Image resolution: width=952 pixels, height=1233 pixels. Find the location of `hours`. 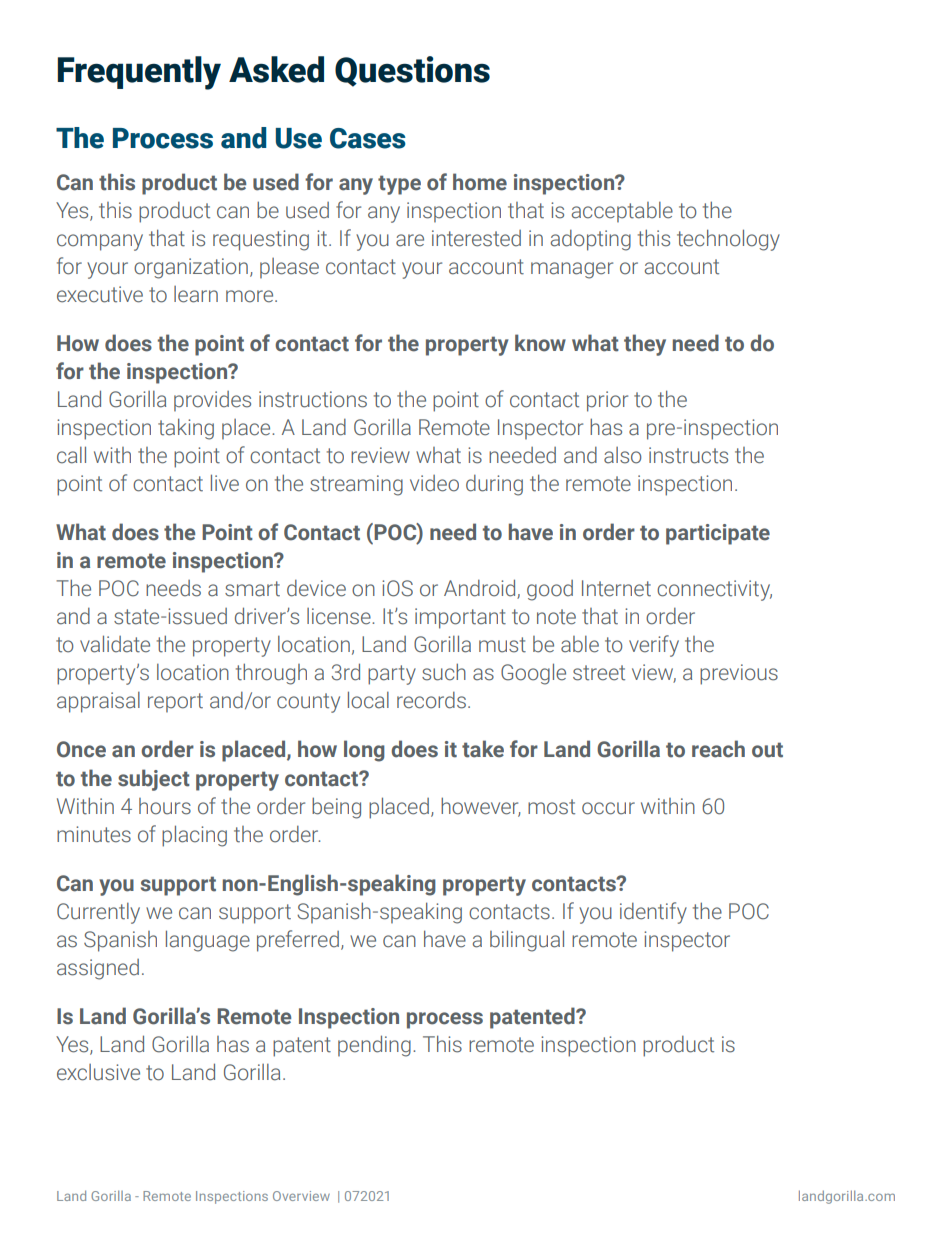

hours is located at coordinates (165, 806).
